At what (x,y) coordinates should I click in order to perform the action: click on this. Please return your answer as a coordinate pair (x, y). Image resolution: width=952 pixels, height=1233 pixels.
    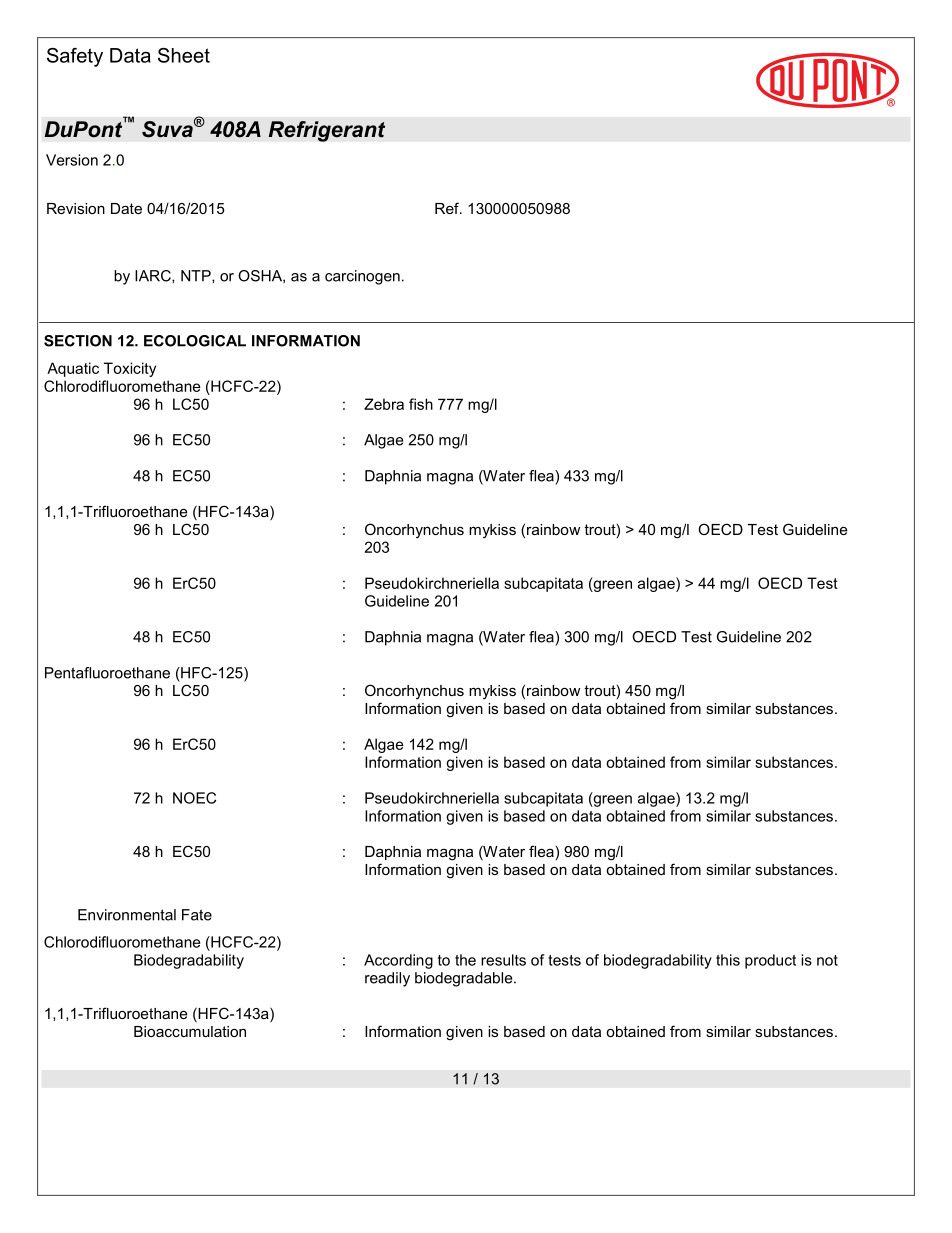
    Looking at the image, I should click on (728, 960).
